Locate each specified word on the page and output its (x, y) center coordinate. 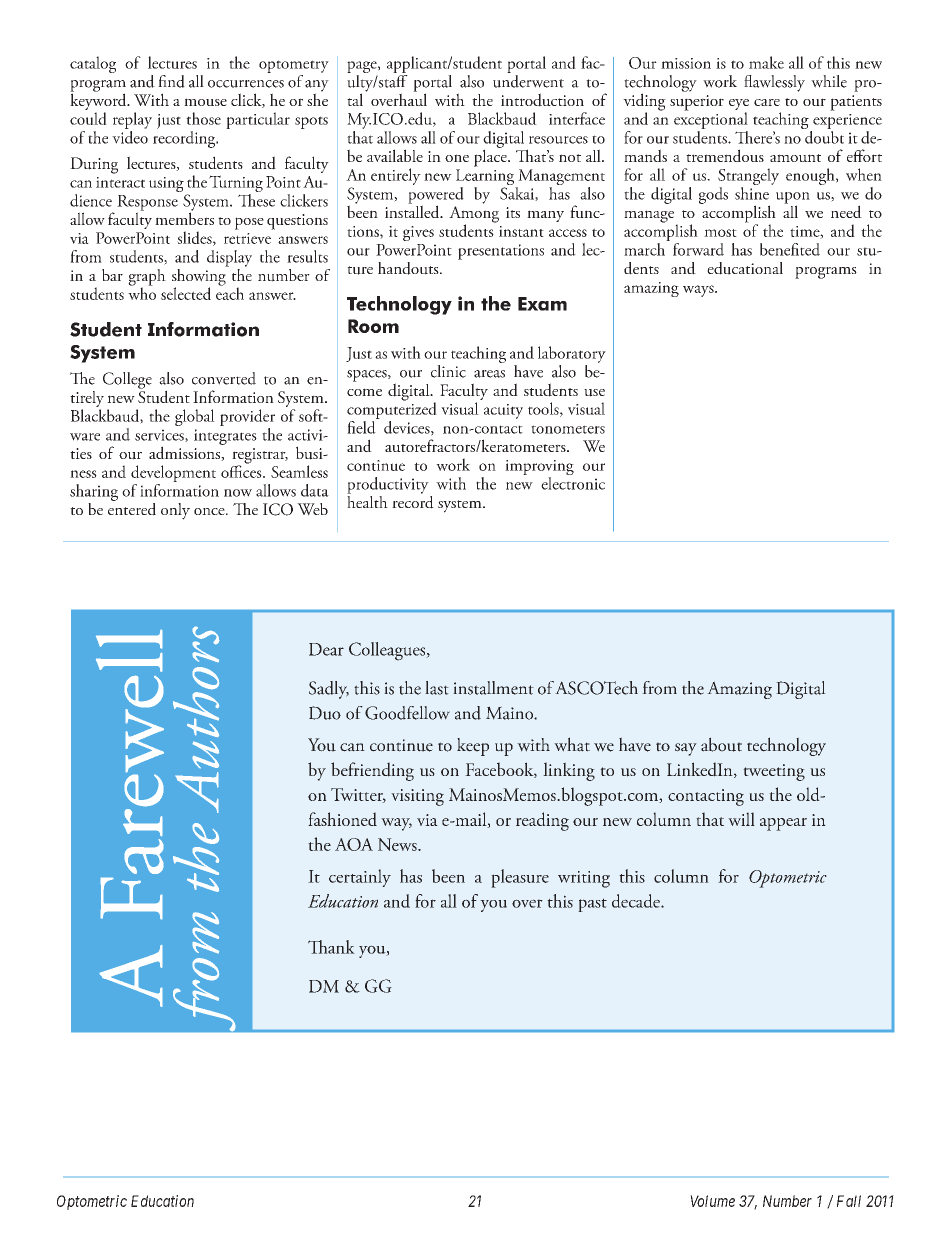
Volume (712, 1201)
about (721, 744)
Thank (331, 947)
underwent (528, 80)
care (767, 102)
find (171, 81)
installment (493, 688)
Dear (326, 649)
